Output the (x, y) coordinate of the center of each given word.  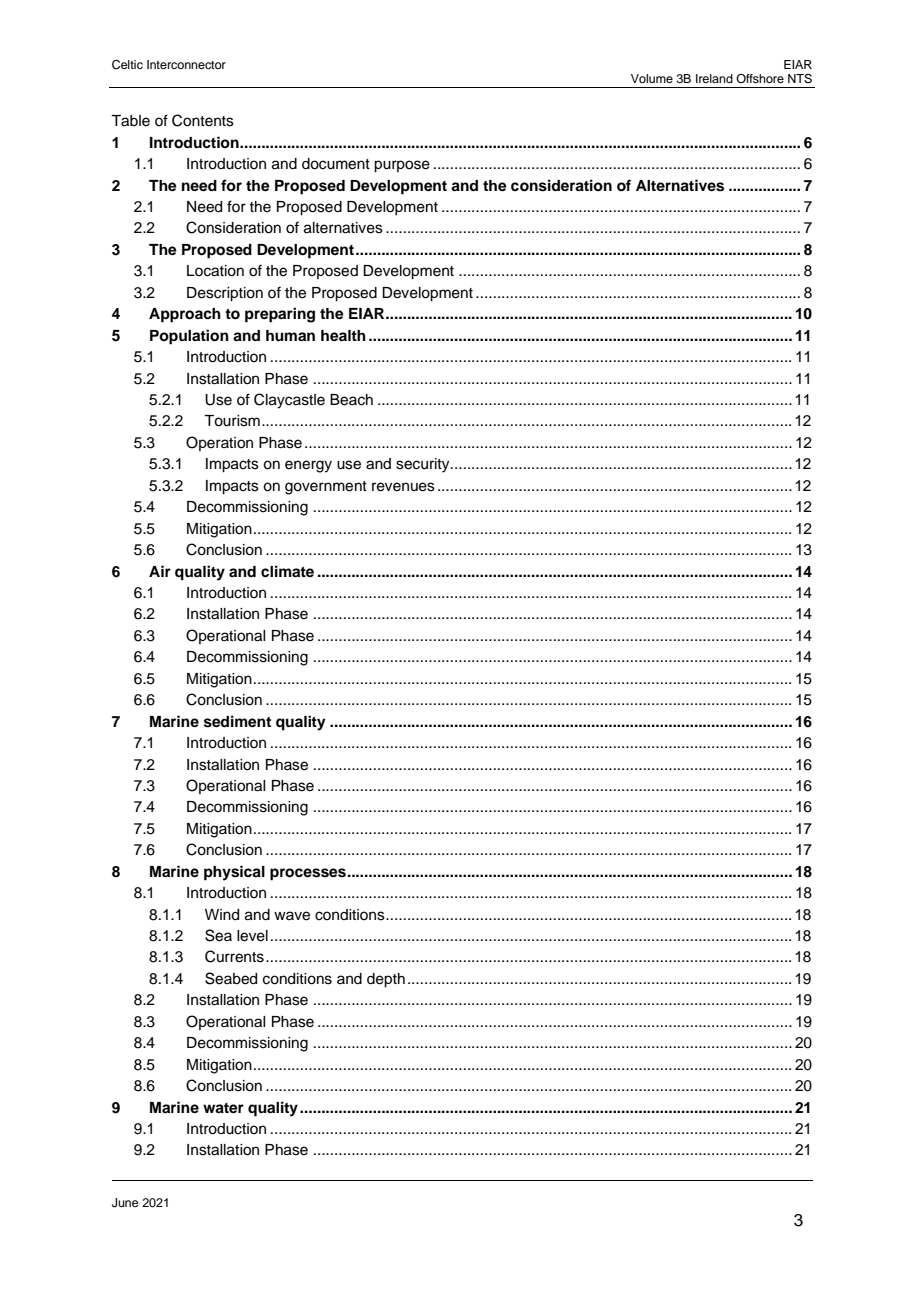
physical (234, 873)
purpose (402, 166)
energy (308, 466)
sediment (237, 721)
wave (292, 916)
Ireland (714, 78)
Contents (203, 120)
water (223, 1108)
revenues (403, 487)
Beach (351, 400)
